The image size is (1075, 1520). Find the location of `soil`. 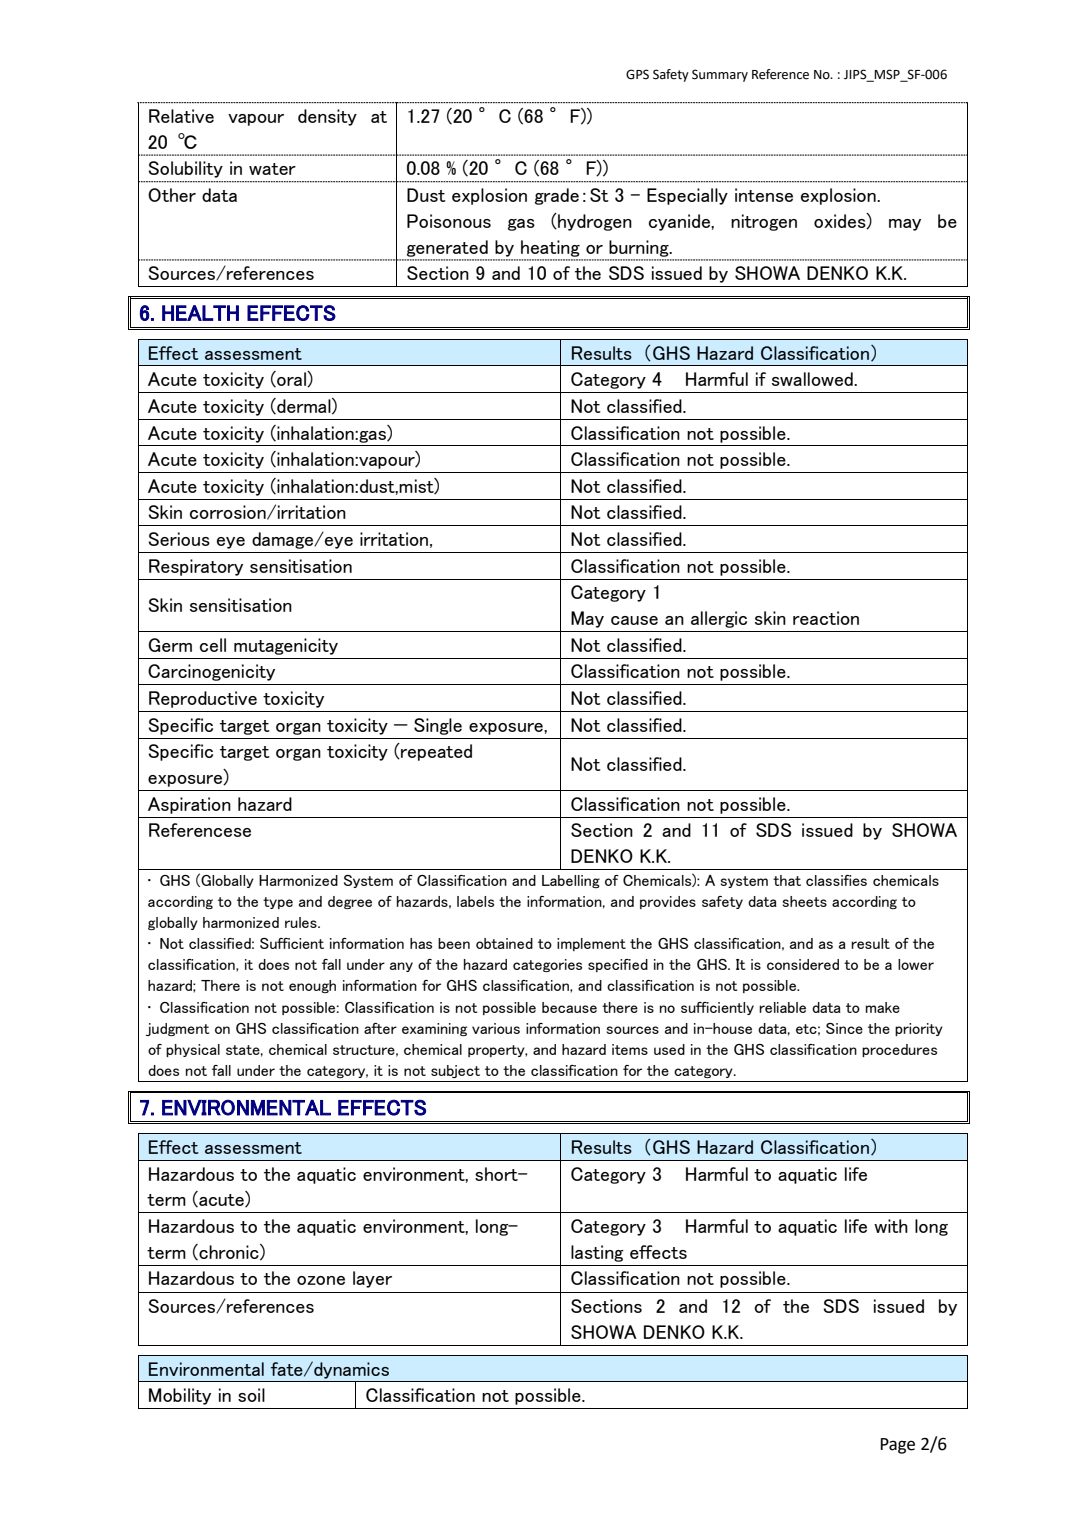

soil is located at coordinates (251, 1395).
